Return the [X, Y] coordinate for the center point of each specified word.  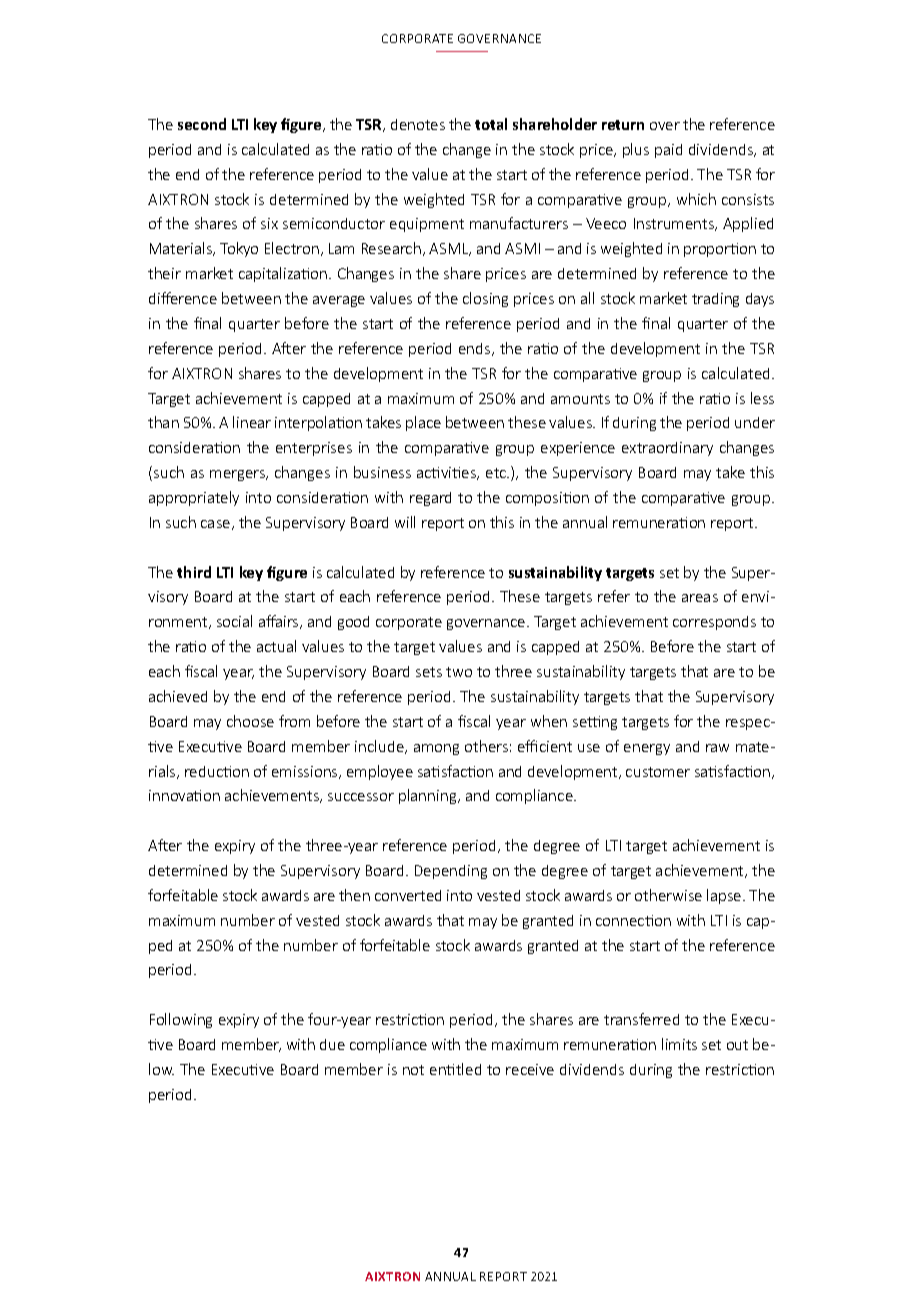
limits [679, 1044]
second [202, 124]
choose [250, 721]
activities [447, 473]
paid [668, 151]
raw [717, 748]
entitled [455, 1069]
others [486, 746]
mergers [238, 475]
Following [181, 1020]
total [491, 124]
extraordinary [667, 449]
